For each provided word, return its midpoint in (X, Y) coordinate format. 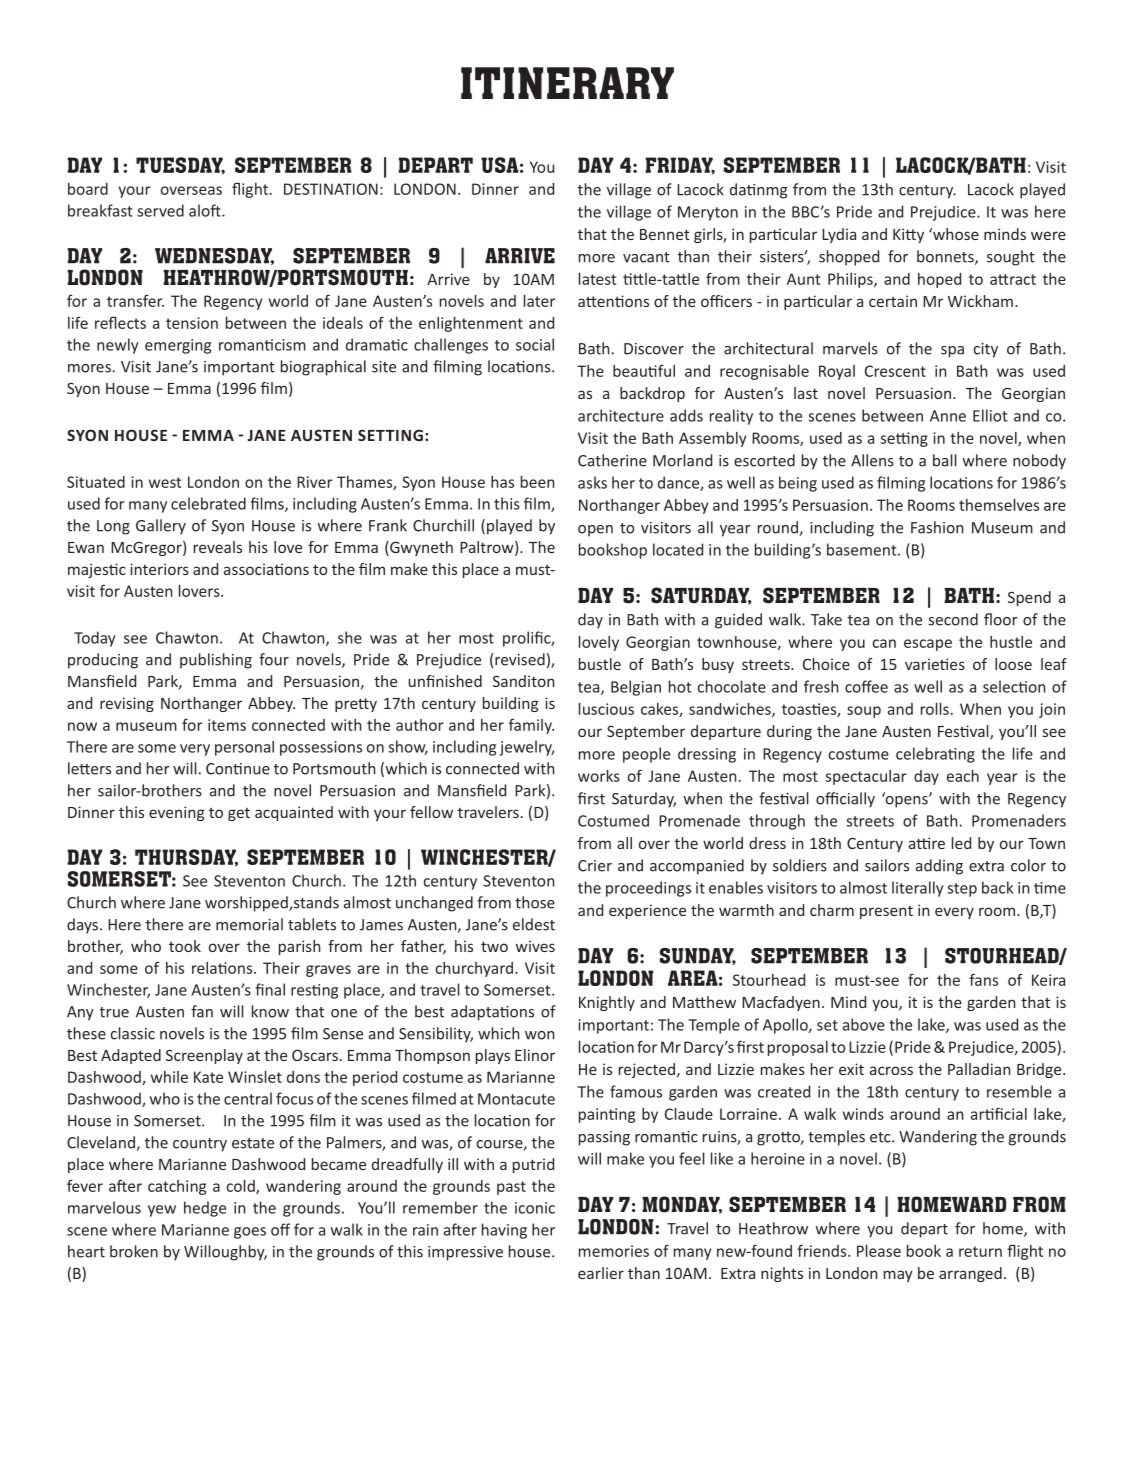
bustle (600, 664)
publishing (216, 661)
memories (614, 1251)
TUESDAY (180, 166)
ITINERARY (567, 83)
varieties (935, 664)
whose (955, 234)
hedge (205, 1209)
